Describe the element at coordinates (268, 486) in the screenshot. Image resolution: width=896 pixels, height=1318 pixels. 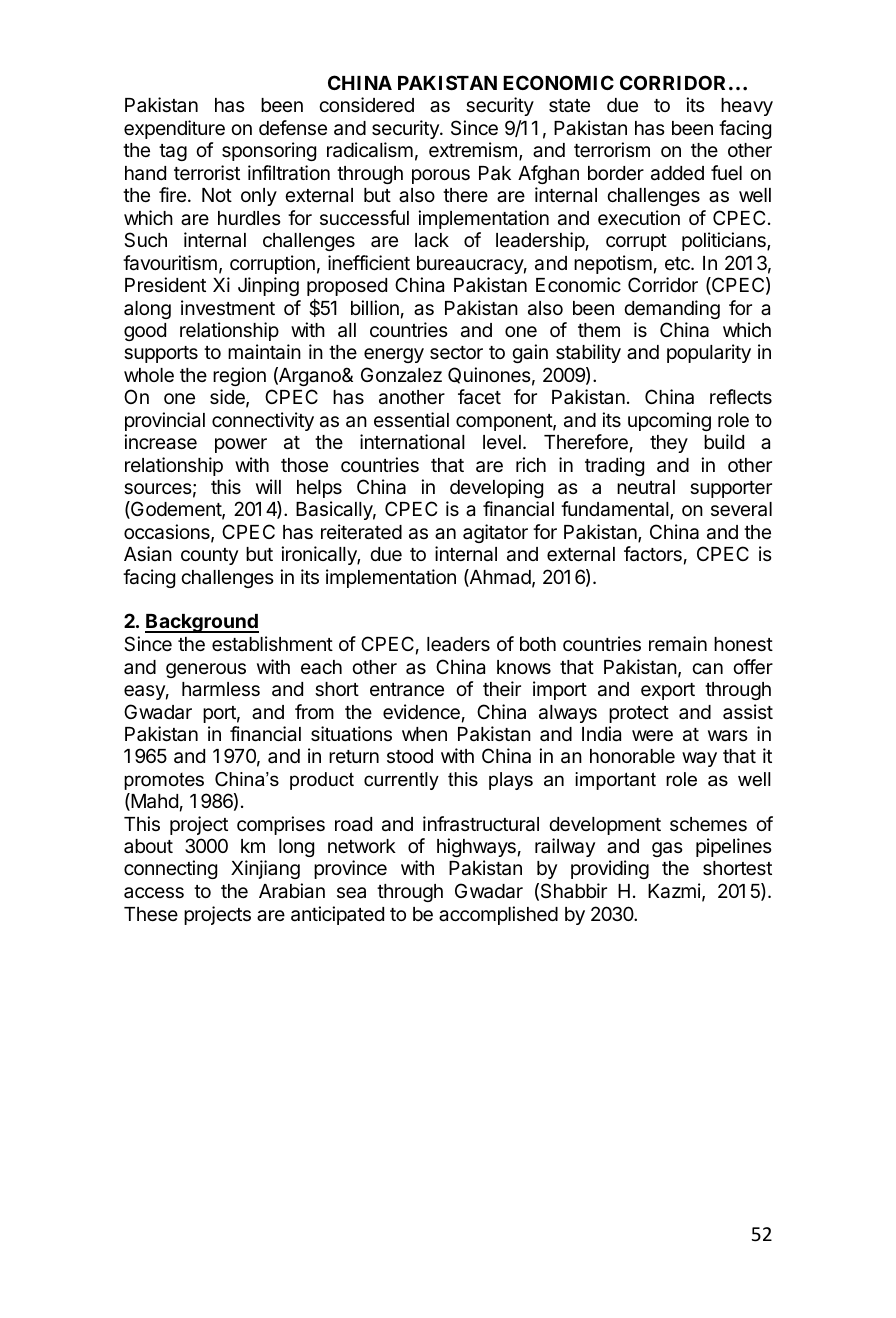
I see `will` at that location.
